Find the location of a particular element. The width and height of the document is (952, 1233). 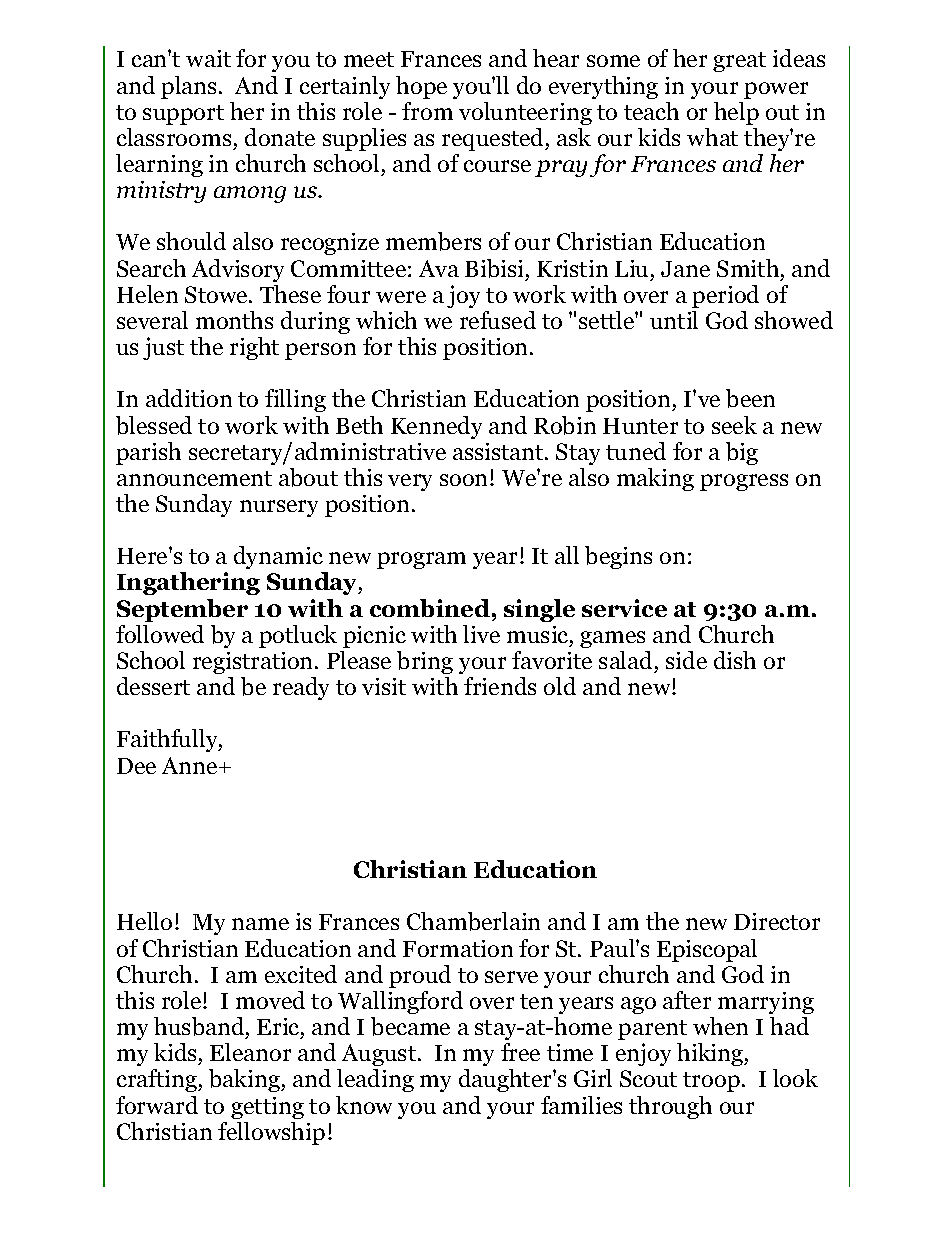

free is located at coordinates (520, 1052).
